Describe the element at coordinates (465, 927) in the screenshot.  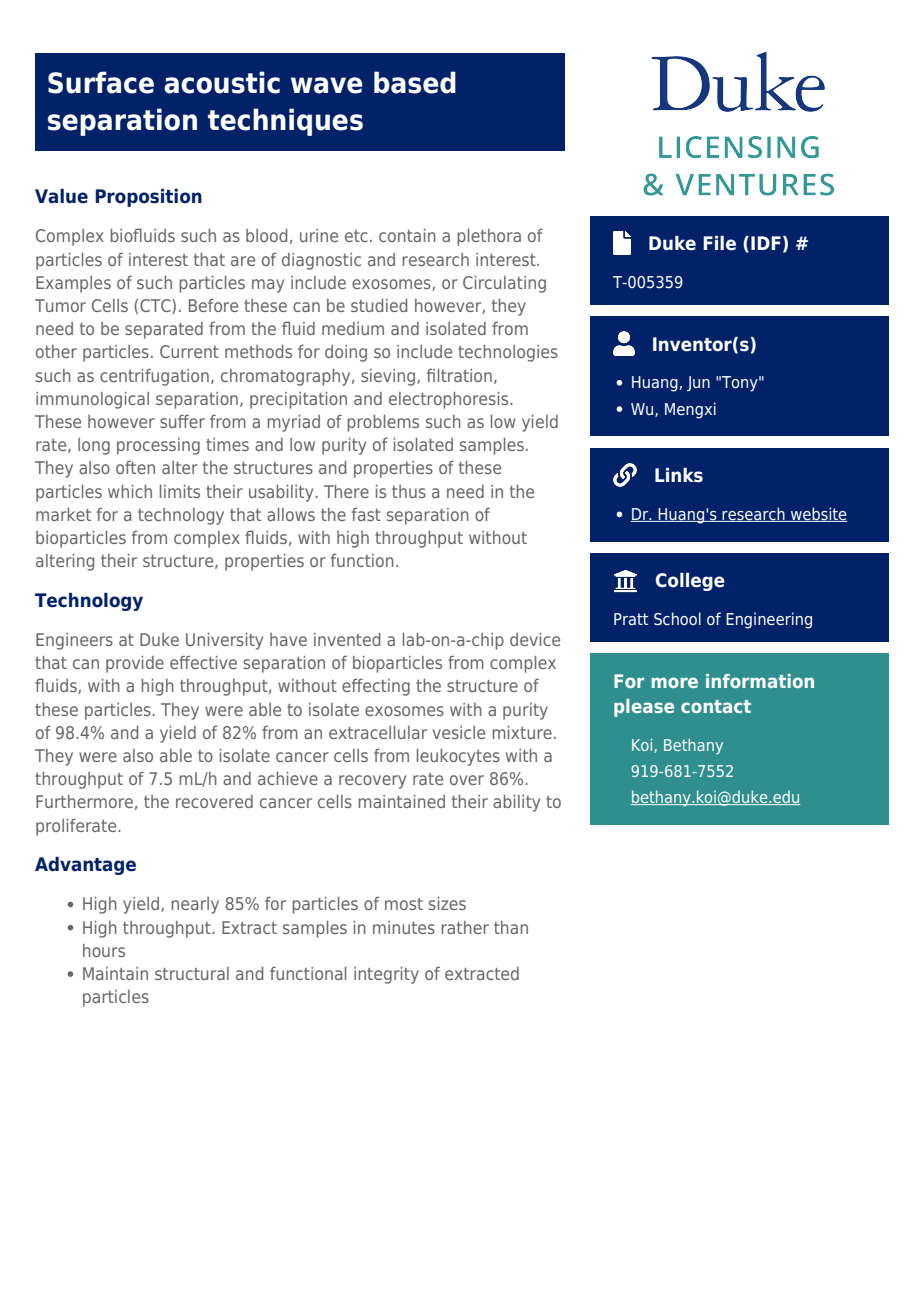
I see `rather` at that location.
